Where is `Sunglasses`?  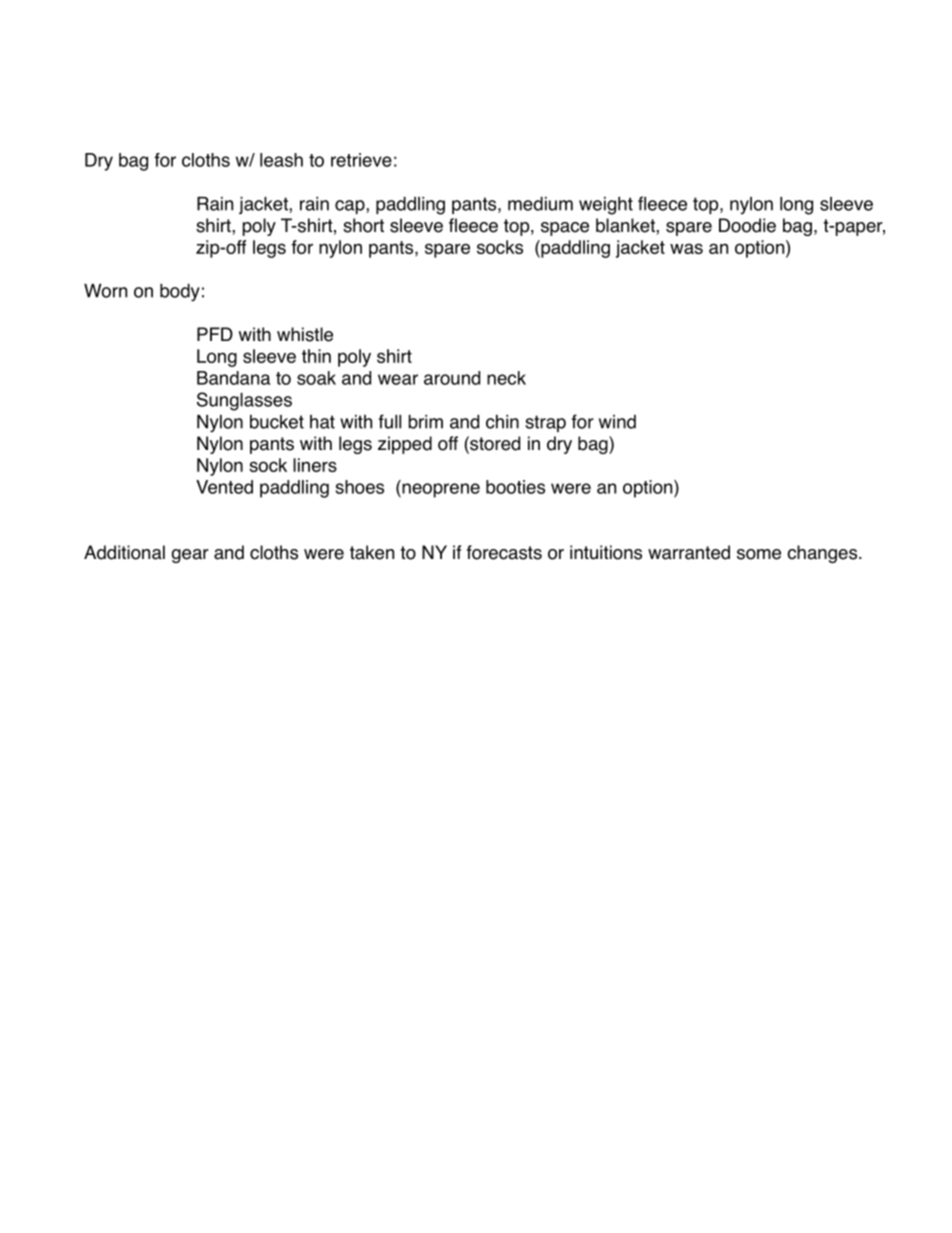 Sunglasses is located at coordinates (244, 401).
